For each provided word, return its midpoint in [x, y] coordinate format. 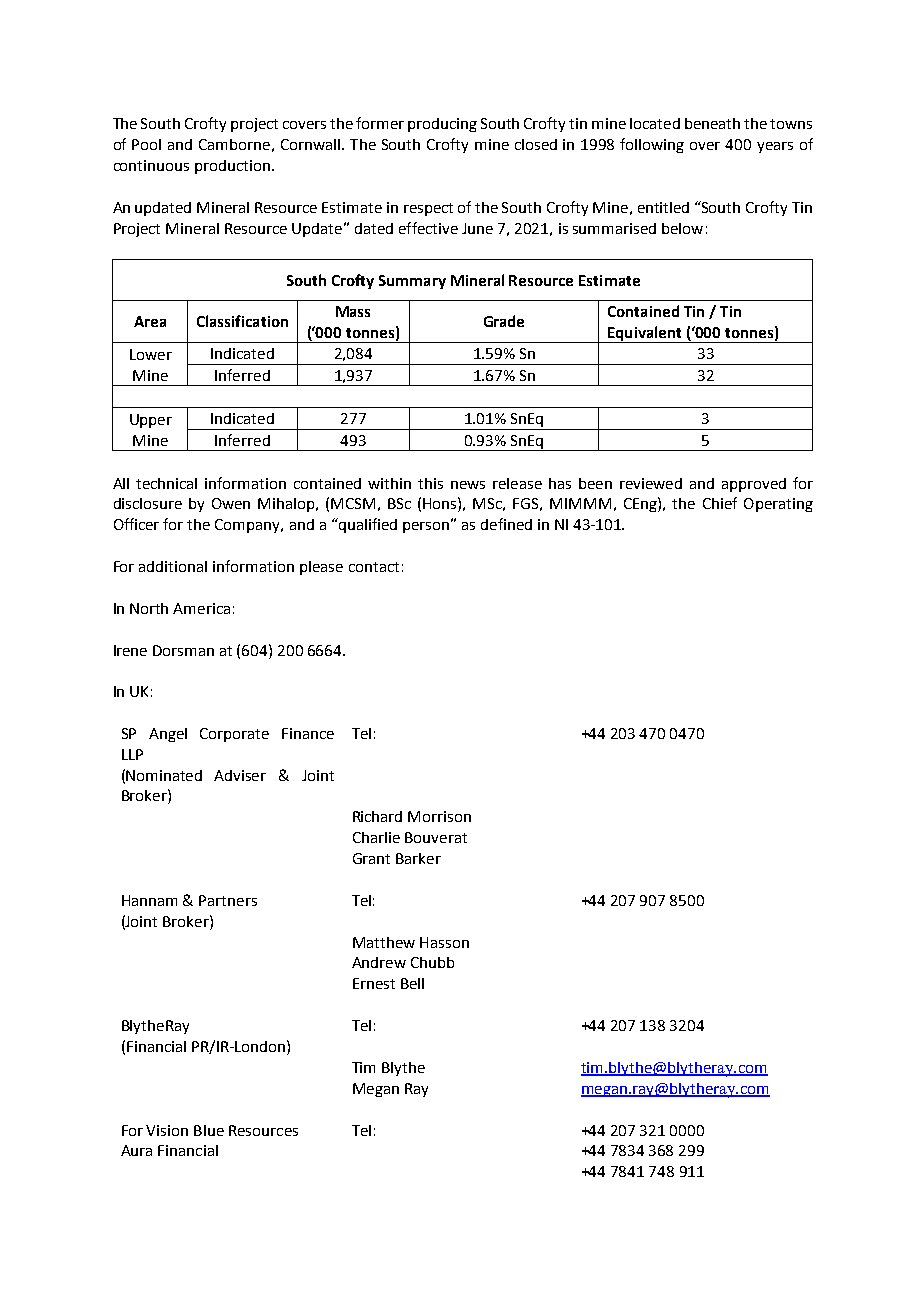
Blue [209, 1130]
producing [442, 125]
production [232, 167]
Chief [720, 503]
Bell [412, 983]
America [201, 608]
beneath [712, 123]
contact [374, 567]
